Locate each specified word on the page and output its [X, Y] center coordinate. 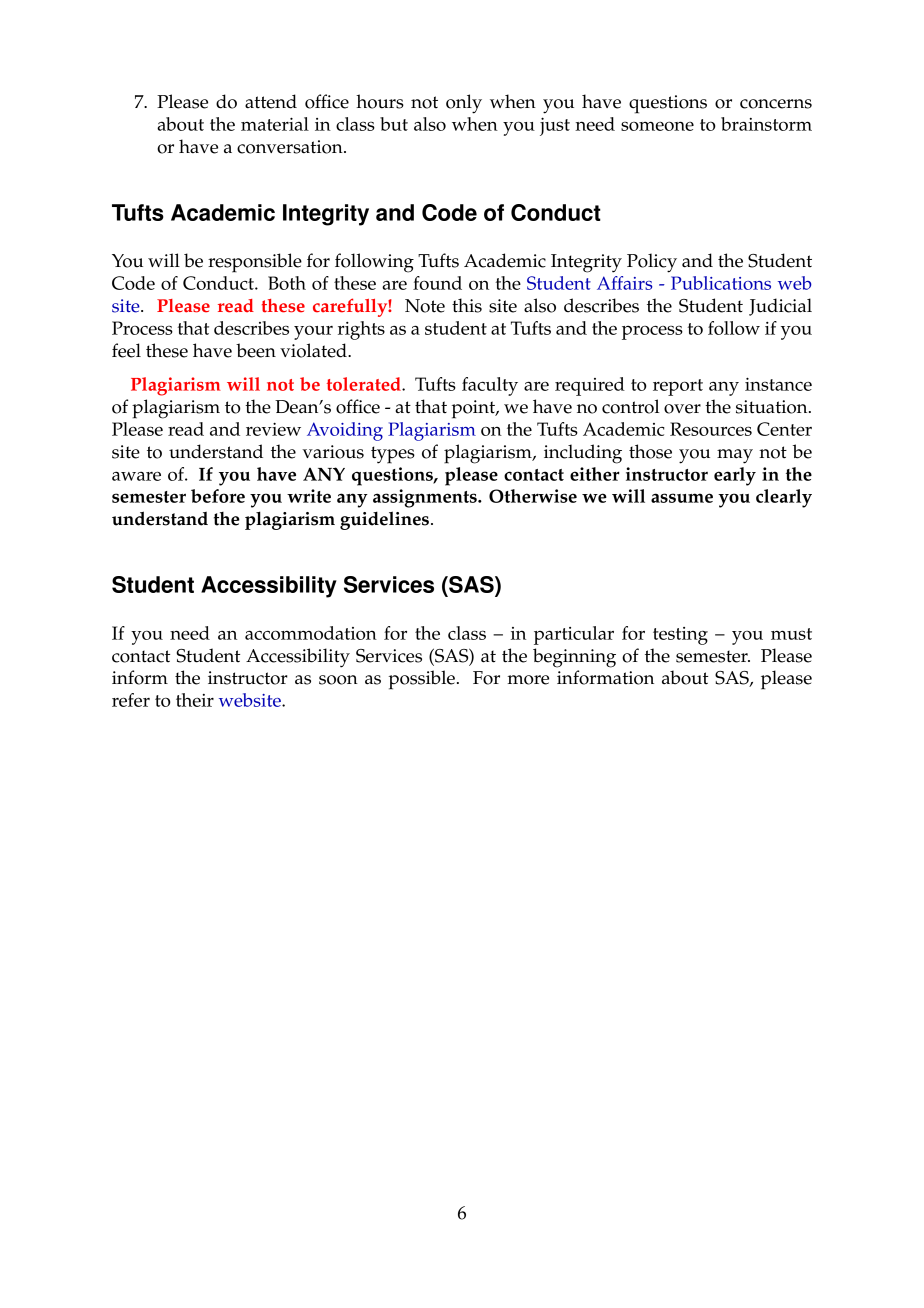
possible [422, 680]
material [275, 124]
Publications [721, 283]
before [218, 496]
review [273, 429]
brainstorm [766, 124]
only [464, 104]
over [682, 409]
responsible [255, 263]
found [437, 283]
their [195, 700]
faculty [490, 386]
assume [682, 498]
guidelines [384, 520]
